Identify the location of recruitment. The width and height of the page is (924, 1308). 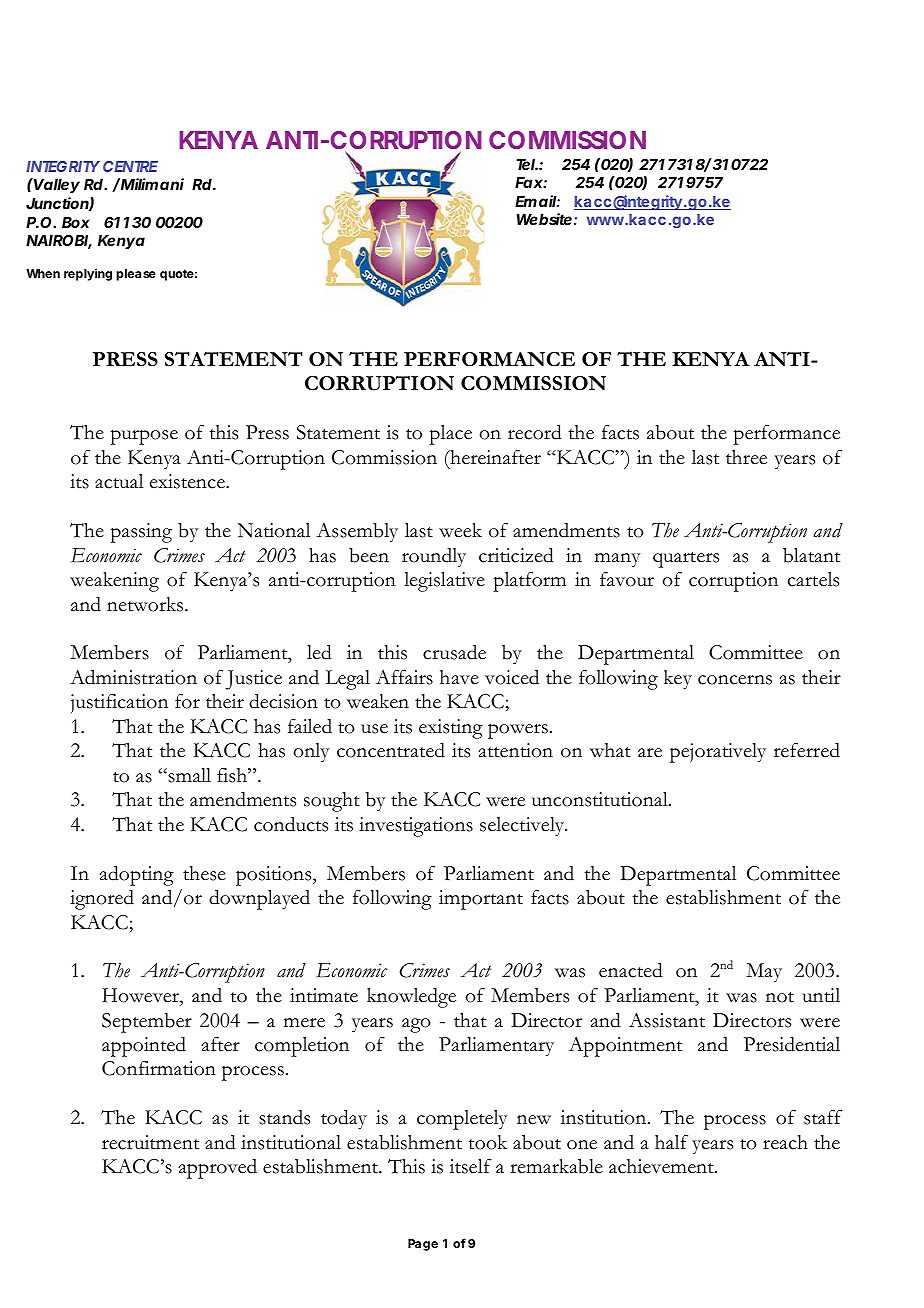
(150, 1142).
